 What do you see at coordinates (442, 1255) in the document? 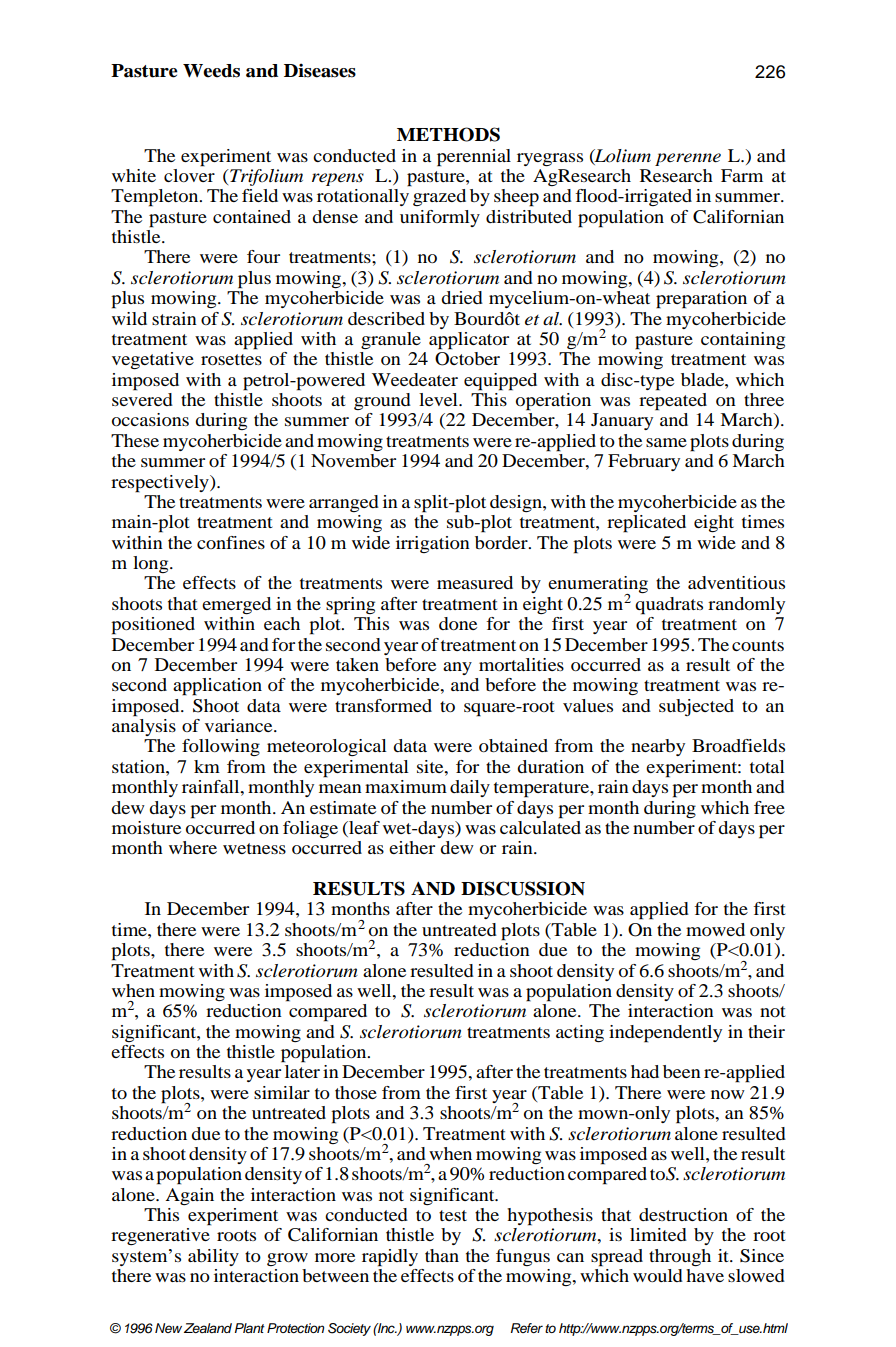
I see `than` at bounding box center [442, 1255].
